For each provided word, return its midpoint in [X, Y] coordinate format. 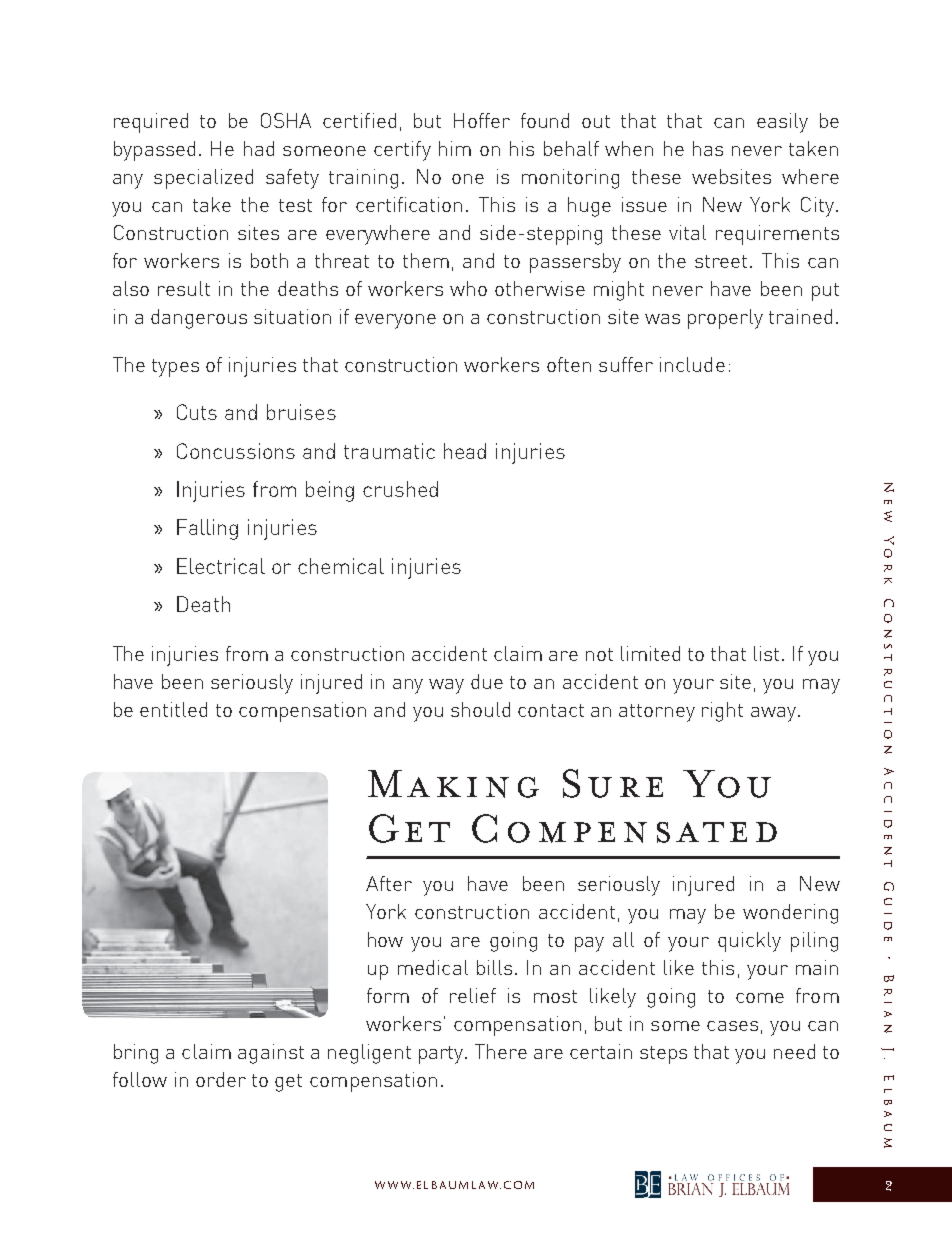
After [389, 883]
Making [453, 784]
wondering [790, 914]
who [468, 288]
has [708, 148]
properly [725, 319]
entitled [173, 709]
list [766, 653]
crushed [400, 489]
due [487, 681]
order [221, 1079]
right [722, 712]
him [455, 148]
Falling [207, 529]
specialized [203, 179]
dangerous [199, 319]
